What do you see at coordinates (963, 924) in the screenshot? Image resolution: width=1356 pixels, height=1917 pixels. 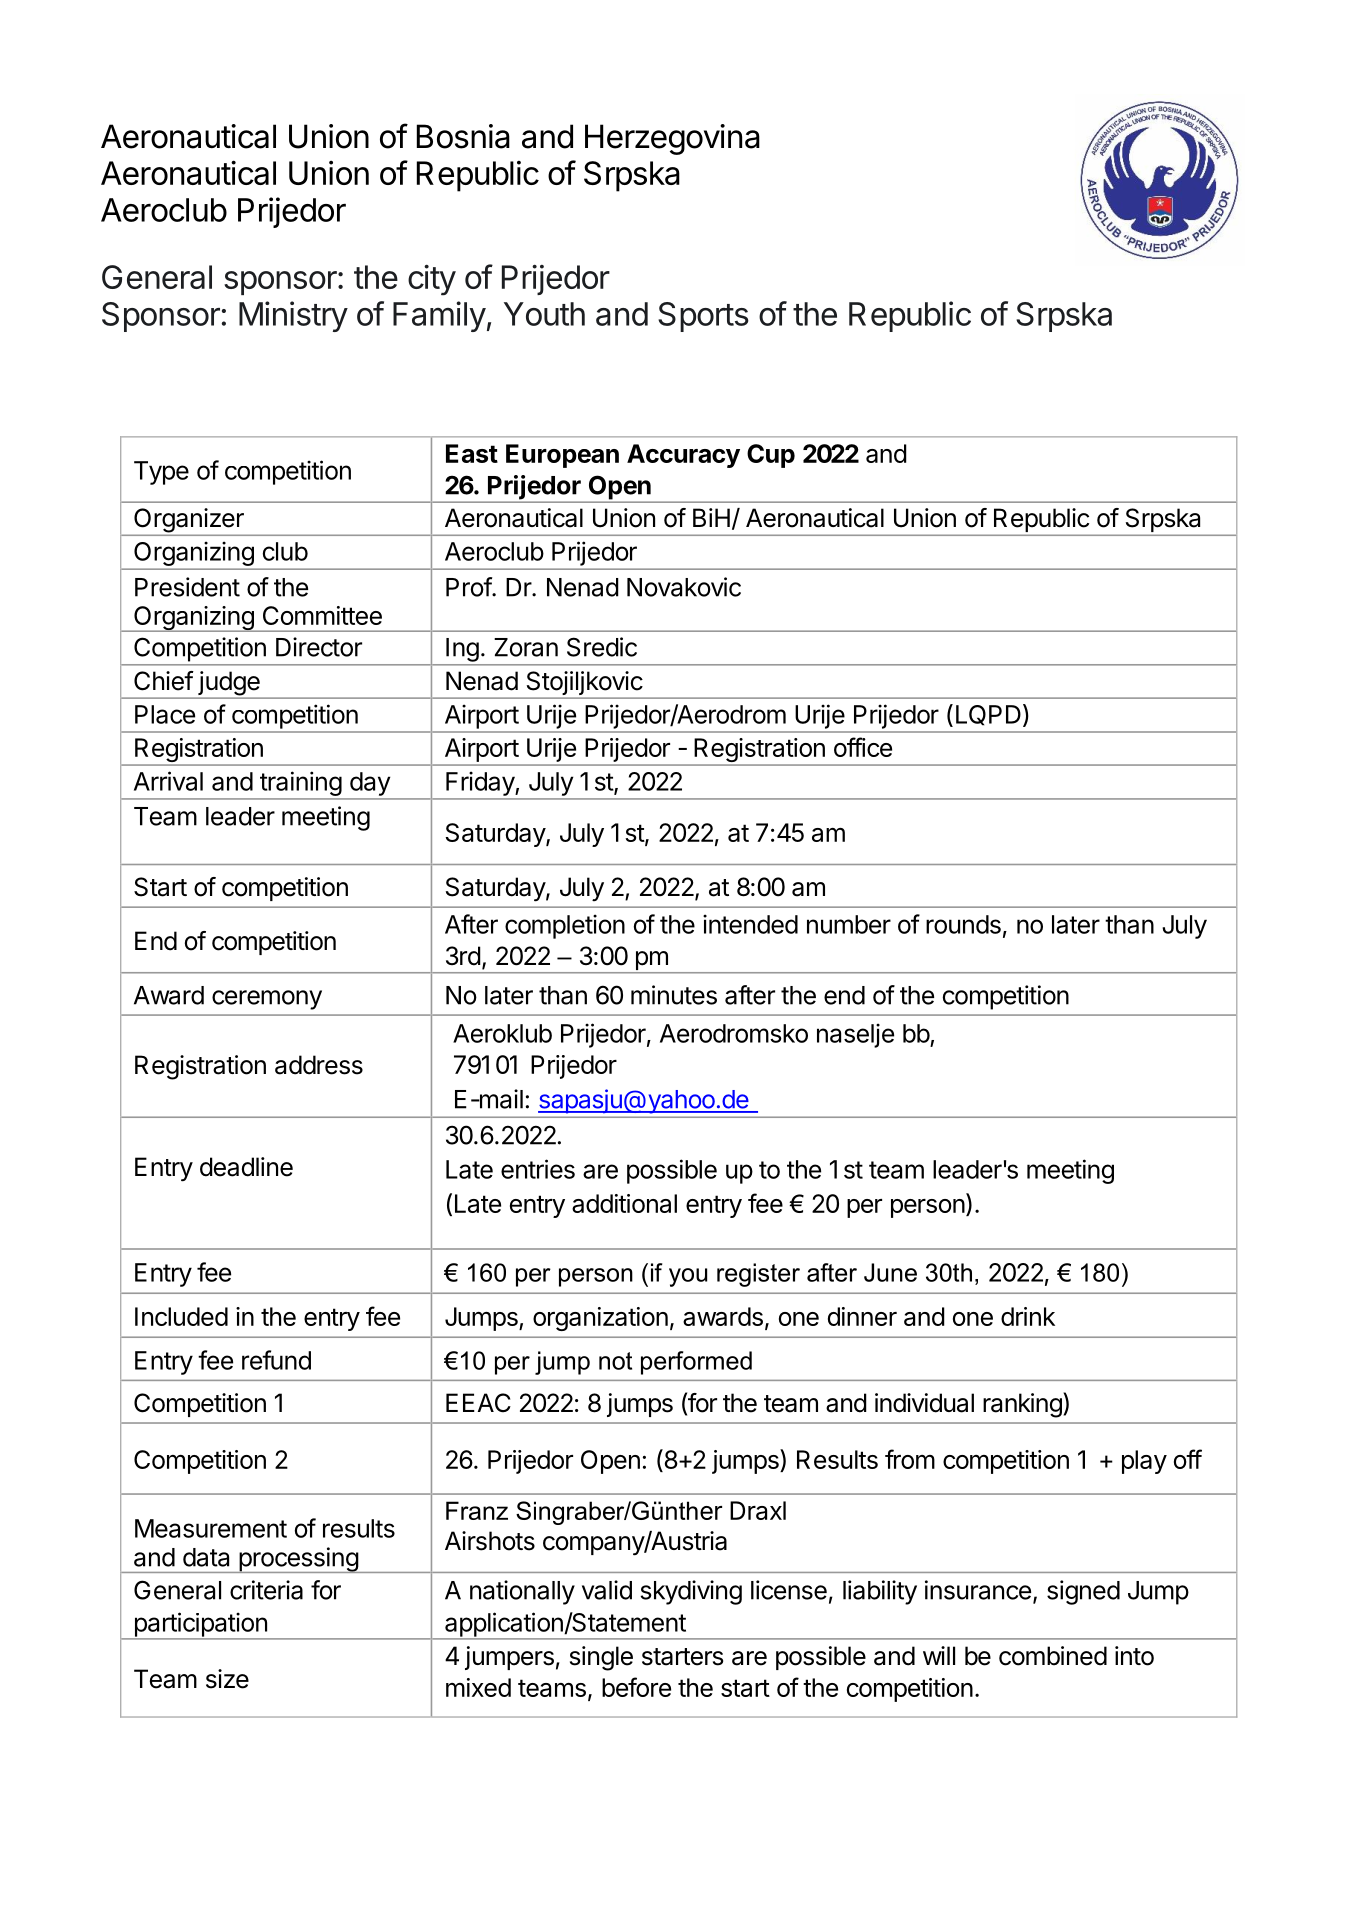 I see `rounds` at bounding box center [963, 924].
